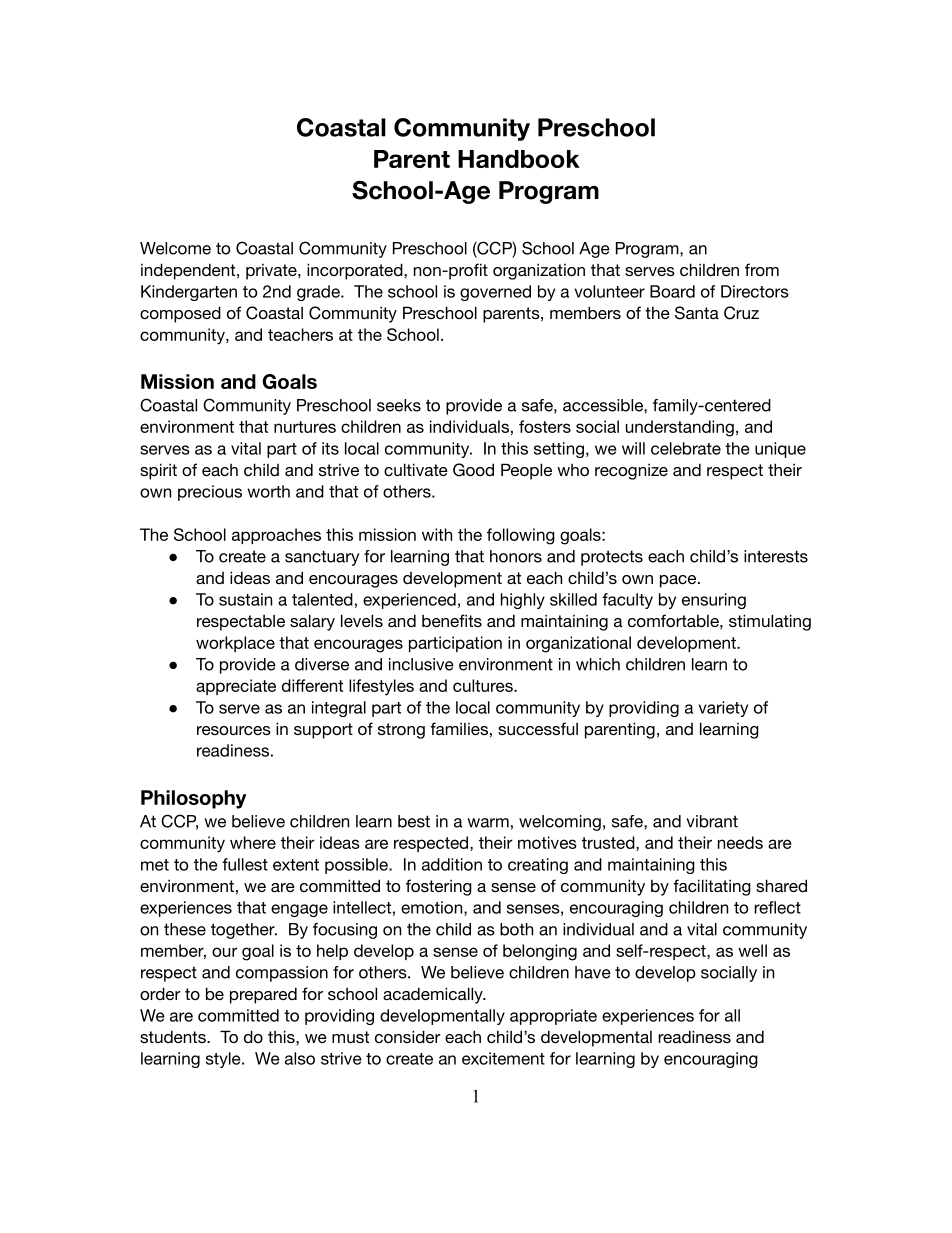 Image resolution: width=952 pixels, height=1233 pixels. What do you see at coordinates (473, 470) in the page?
I see `Good` at bounding box center [473, 470].
